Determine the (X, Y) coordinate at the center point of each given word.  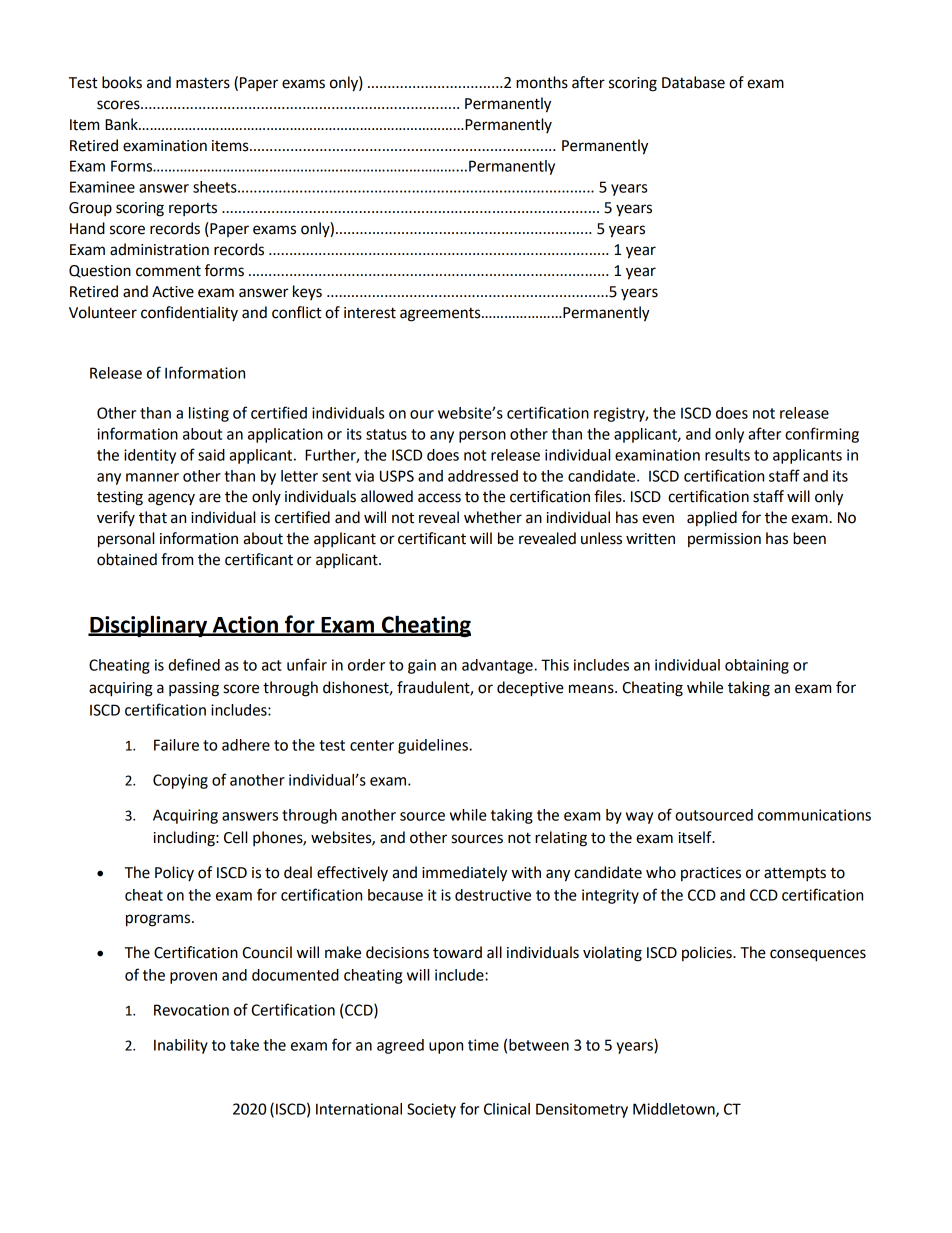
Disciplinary (148, 626)
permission (724, 540)
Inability (181, 1046)
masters (203, 83)
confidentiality (189, 313)
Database (693, 82)
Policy (174, 873)
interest (370, 313)
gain (422, 666)
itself (696, 837)
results (727, 455)
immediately (464, 874)
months (542, 82)
